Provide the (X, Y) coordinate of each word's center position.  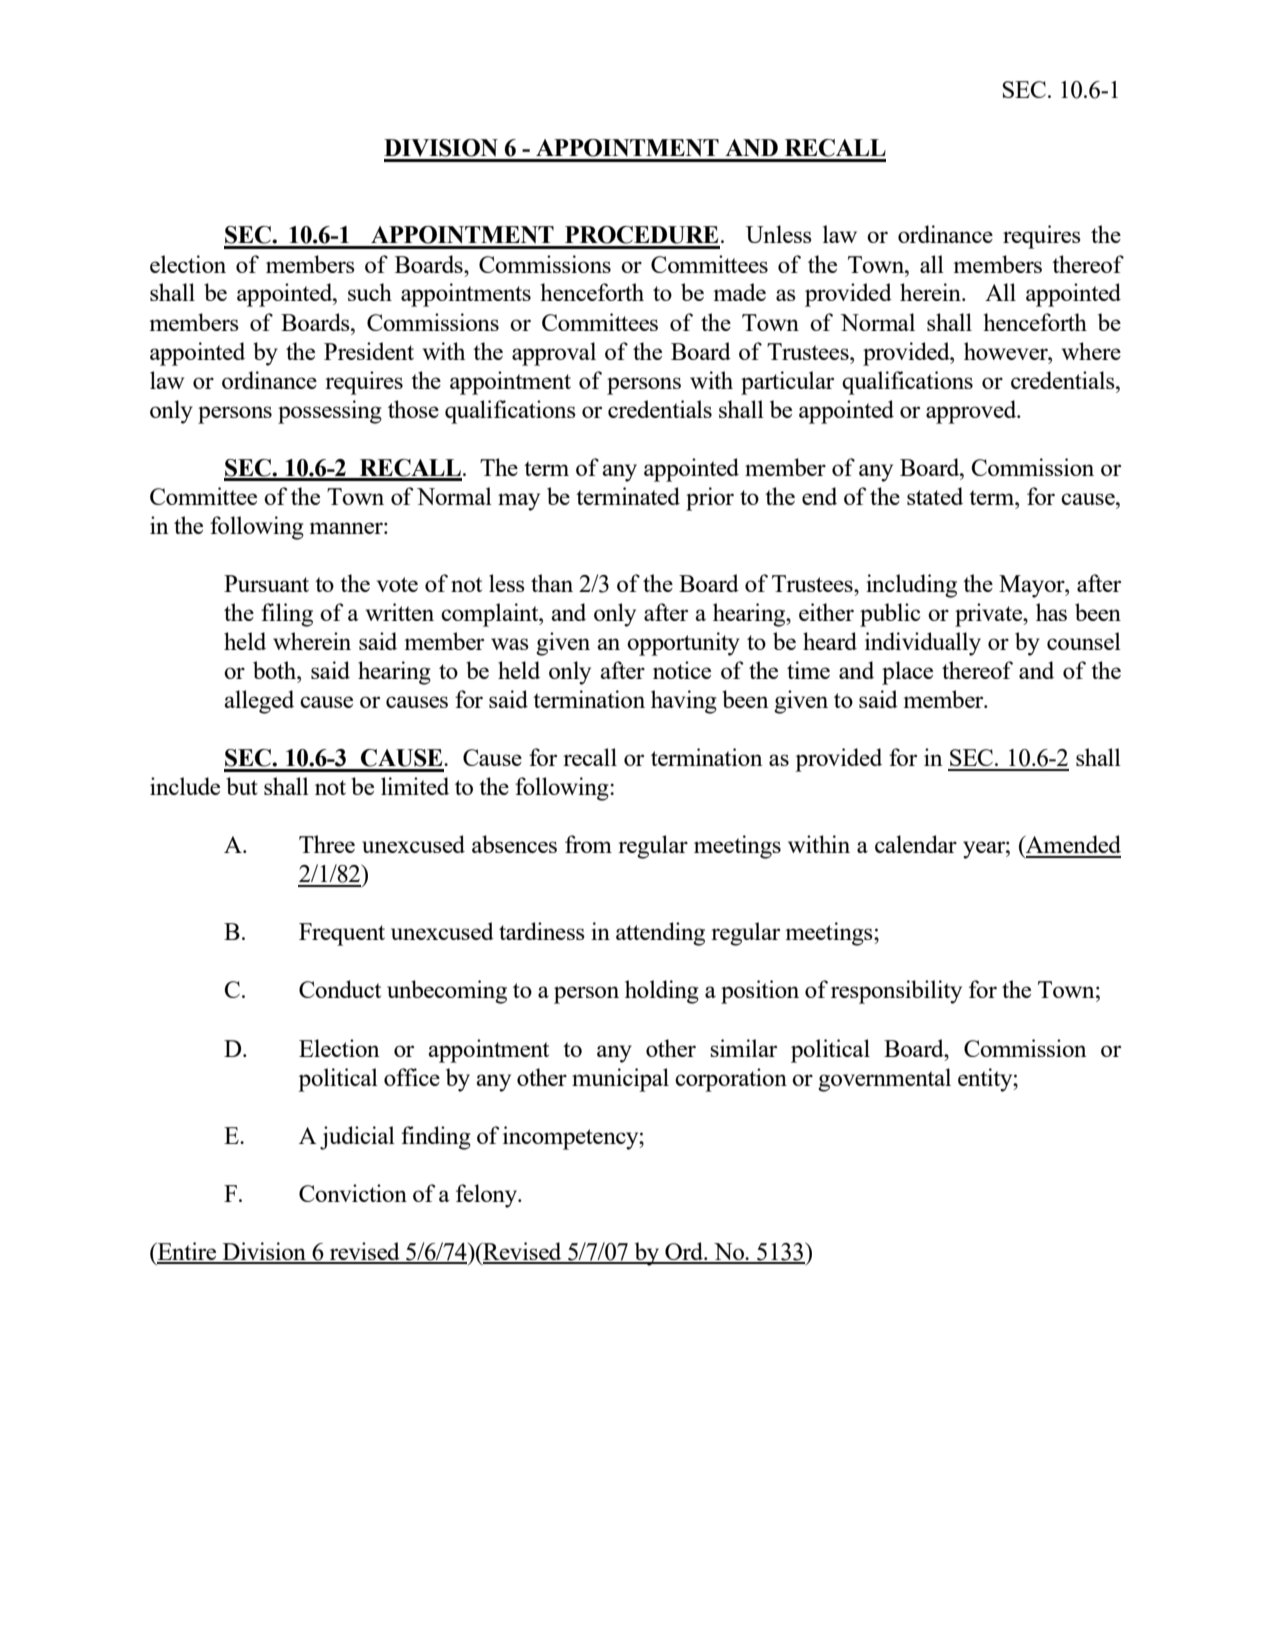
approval (554, 354)
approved (972, 412)
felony (488, 1196)
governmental (884, 1080)
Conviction (353, 1193)
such (370, 292)
